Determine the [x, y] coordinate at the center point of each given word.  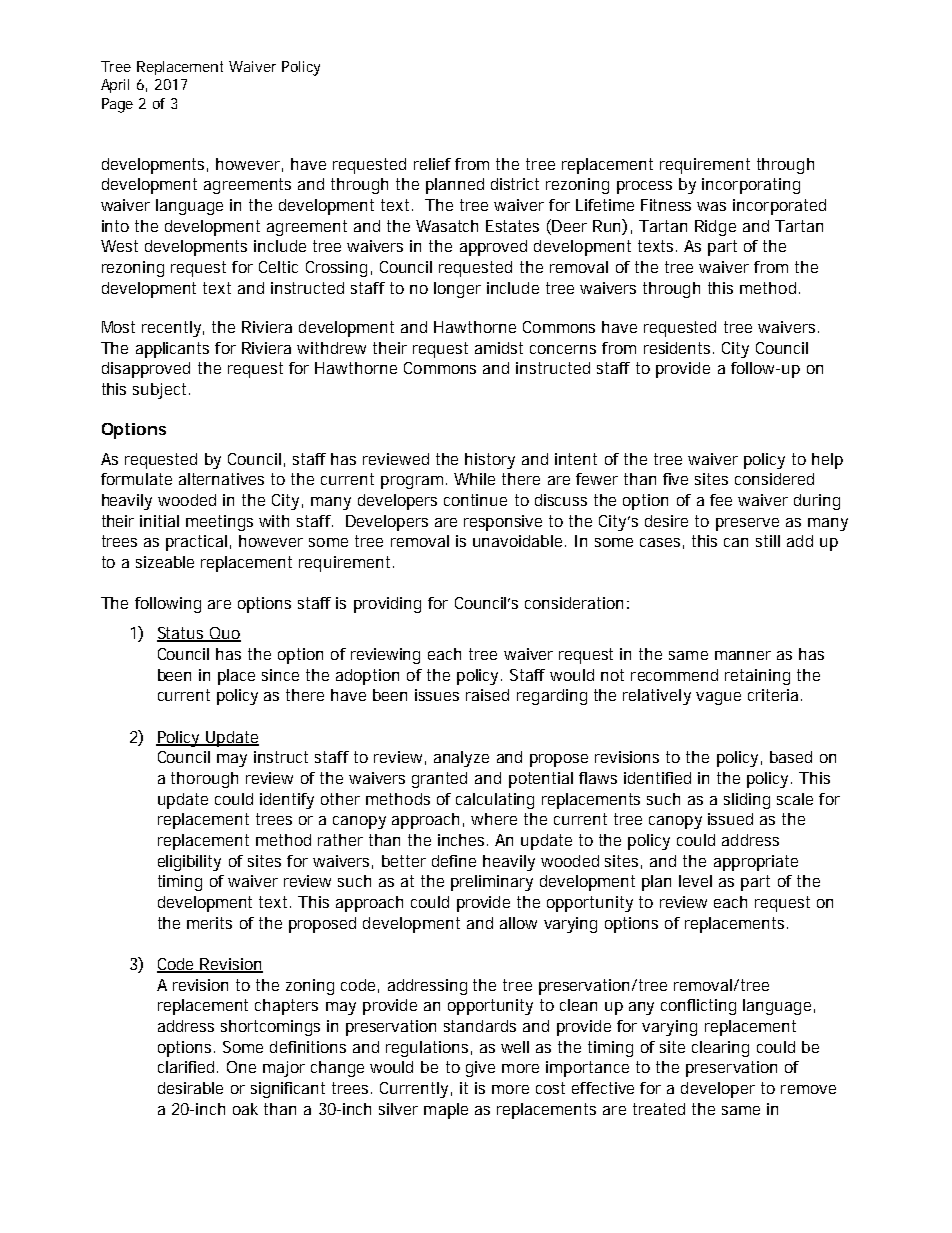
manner [743, 655]
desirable [190, 1088]
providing [387, 605]
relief [432, 164]
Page [117, 105]
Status [182, 634]
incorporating [751, 186]
